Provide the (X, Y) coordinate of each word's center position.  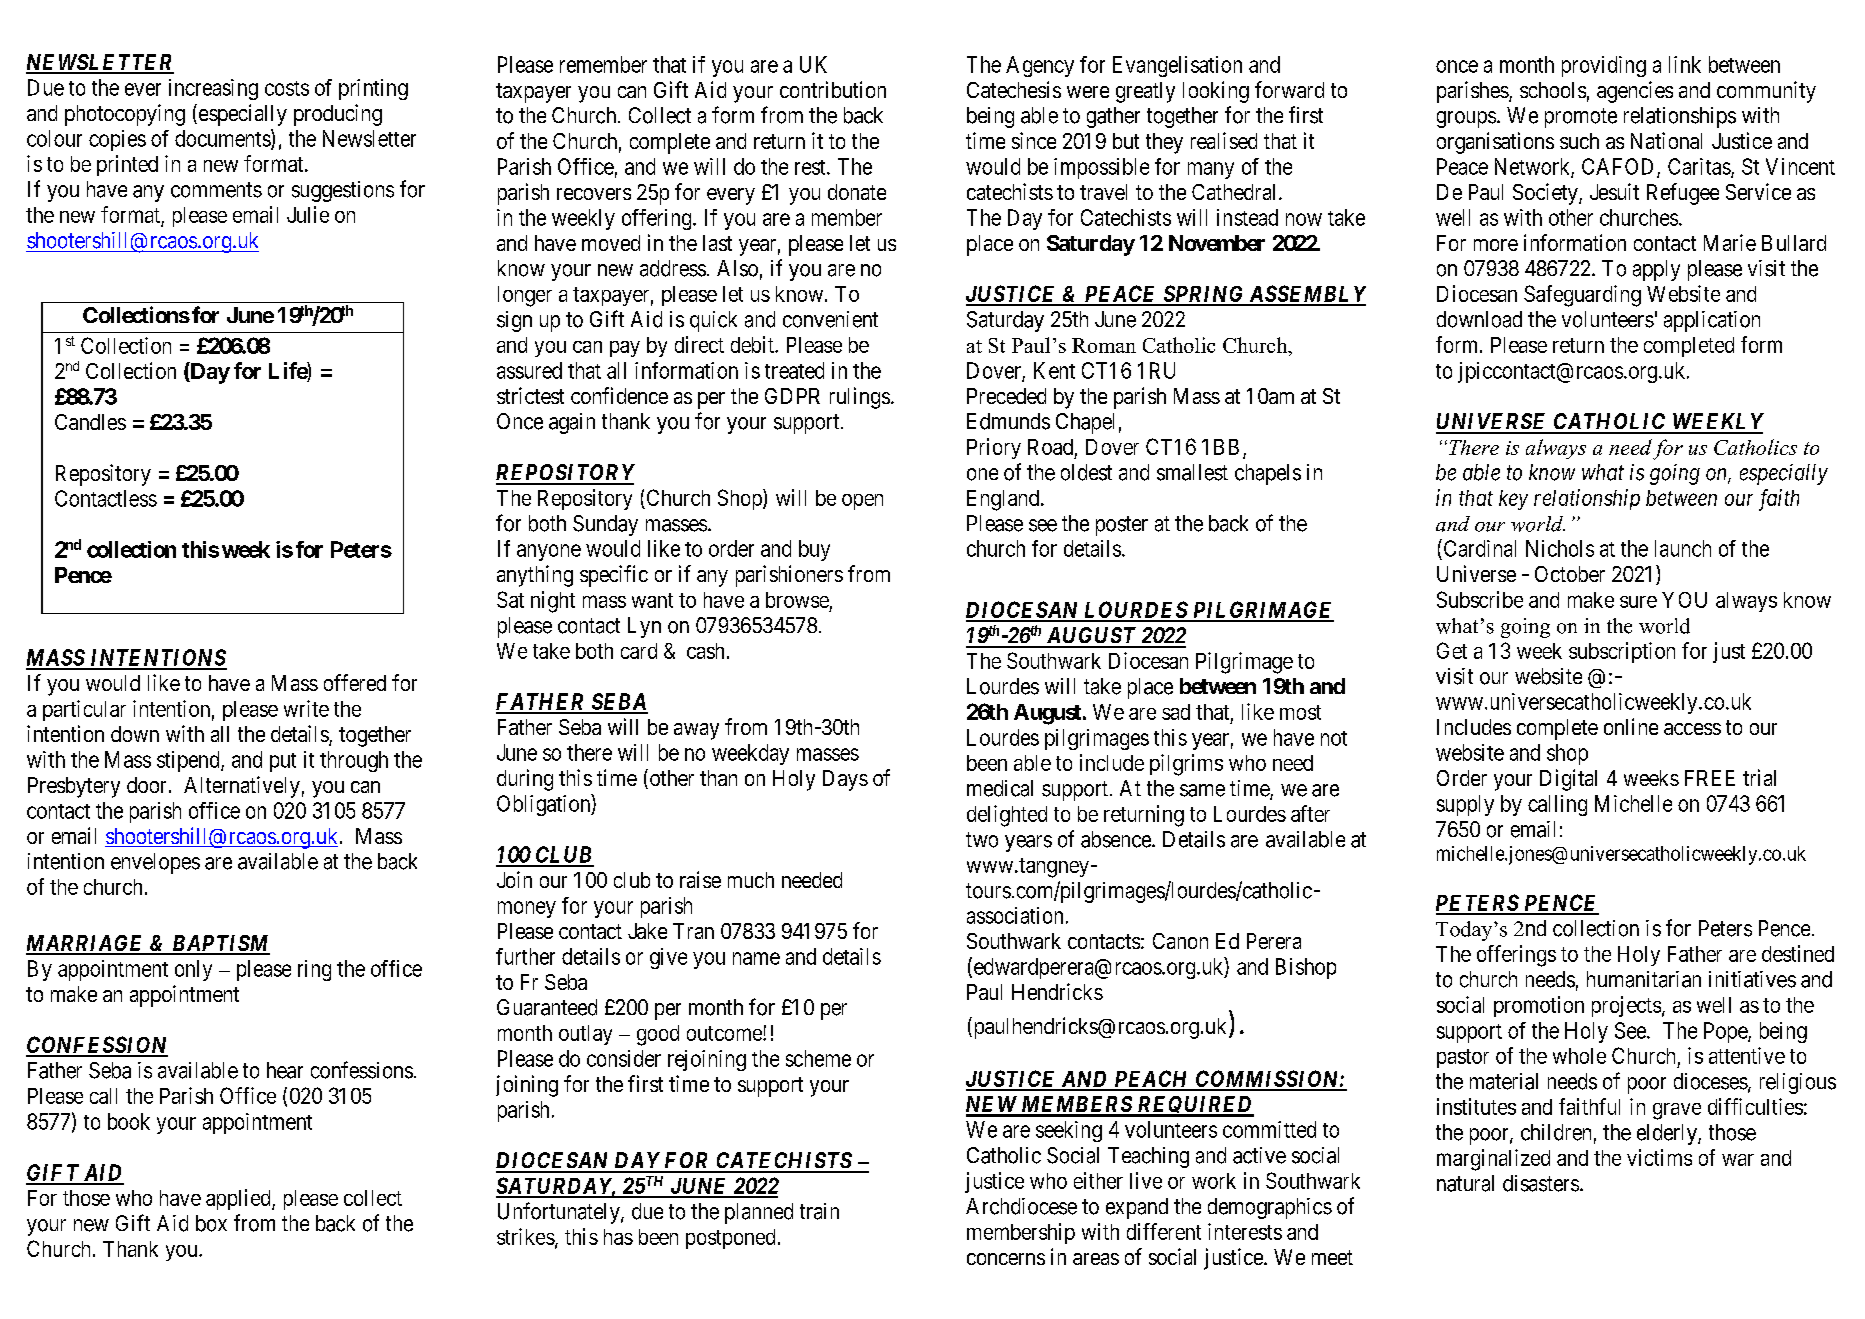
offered (355, 682)
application (1712, 321)
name (756, 958)
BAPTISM (220, 944)
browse (797, 600)
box (211, 1223)
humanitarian (1644, 979)
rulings (860, 398)
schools (1553, 90)
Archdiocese (1021, 1206)
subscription (1622, 652)
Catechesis (1014, 89)
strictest (530, 395)
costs (287, 88)
